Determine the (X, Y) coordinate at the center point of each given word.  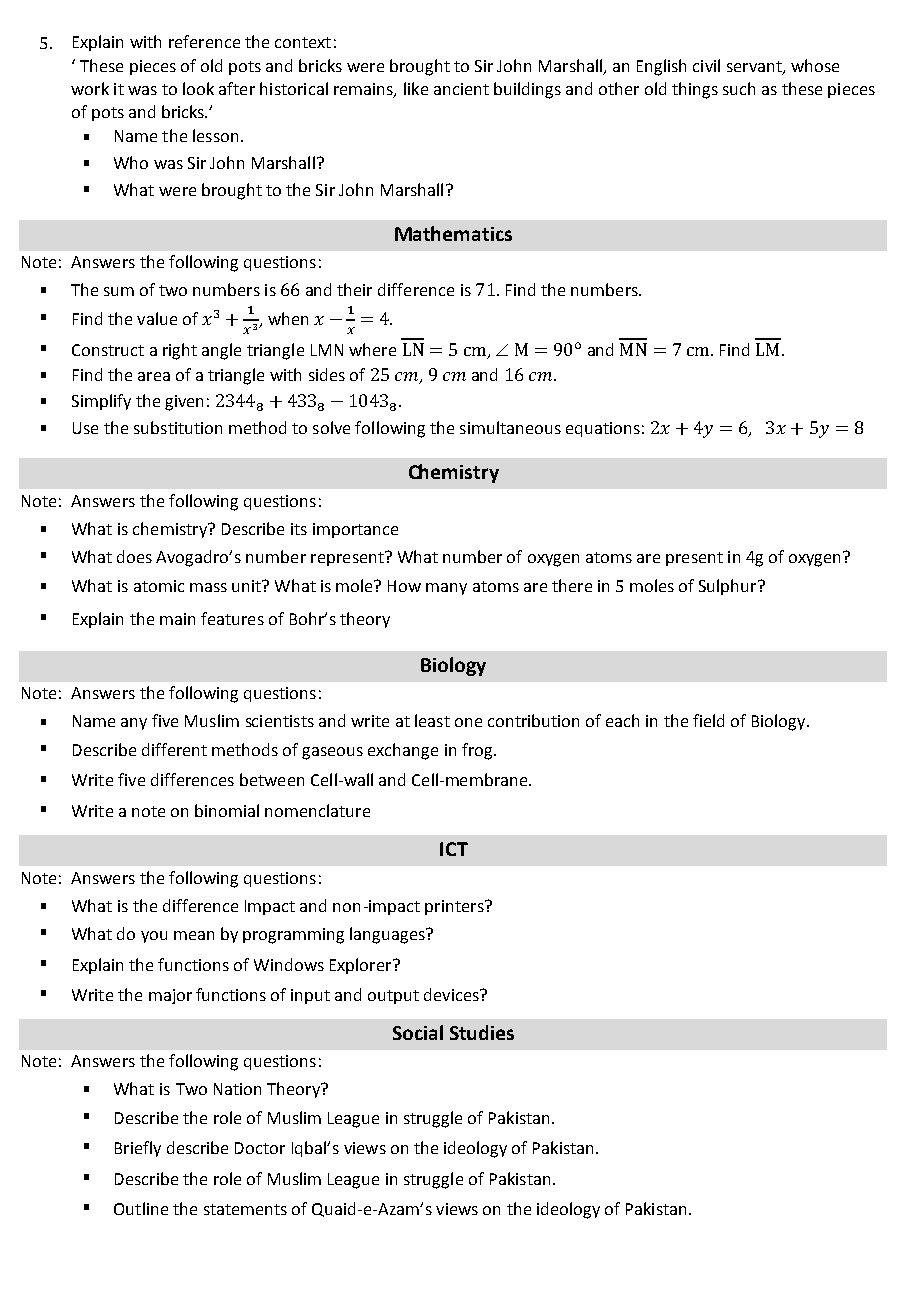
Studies (482, 1032)
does (134, 556)
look (198, 88)
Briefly (138, 1149)
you (154, 937)
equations (603, 429)
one (468, 722)
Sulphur (729, 587)
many (446, 589)
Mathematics (453, 233)
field (708, 720)
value (157, 318)
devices (452, 994)
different (174, 749)
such (739, 88)
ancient (461, 89)
